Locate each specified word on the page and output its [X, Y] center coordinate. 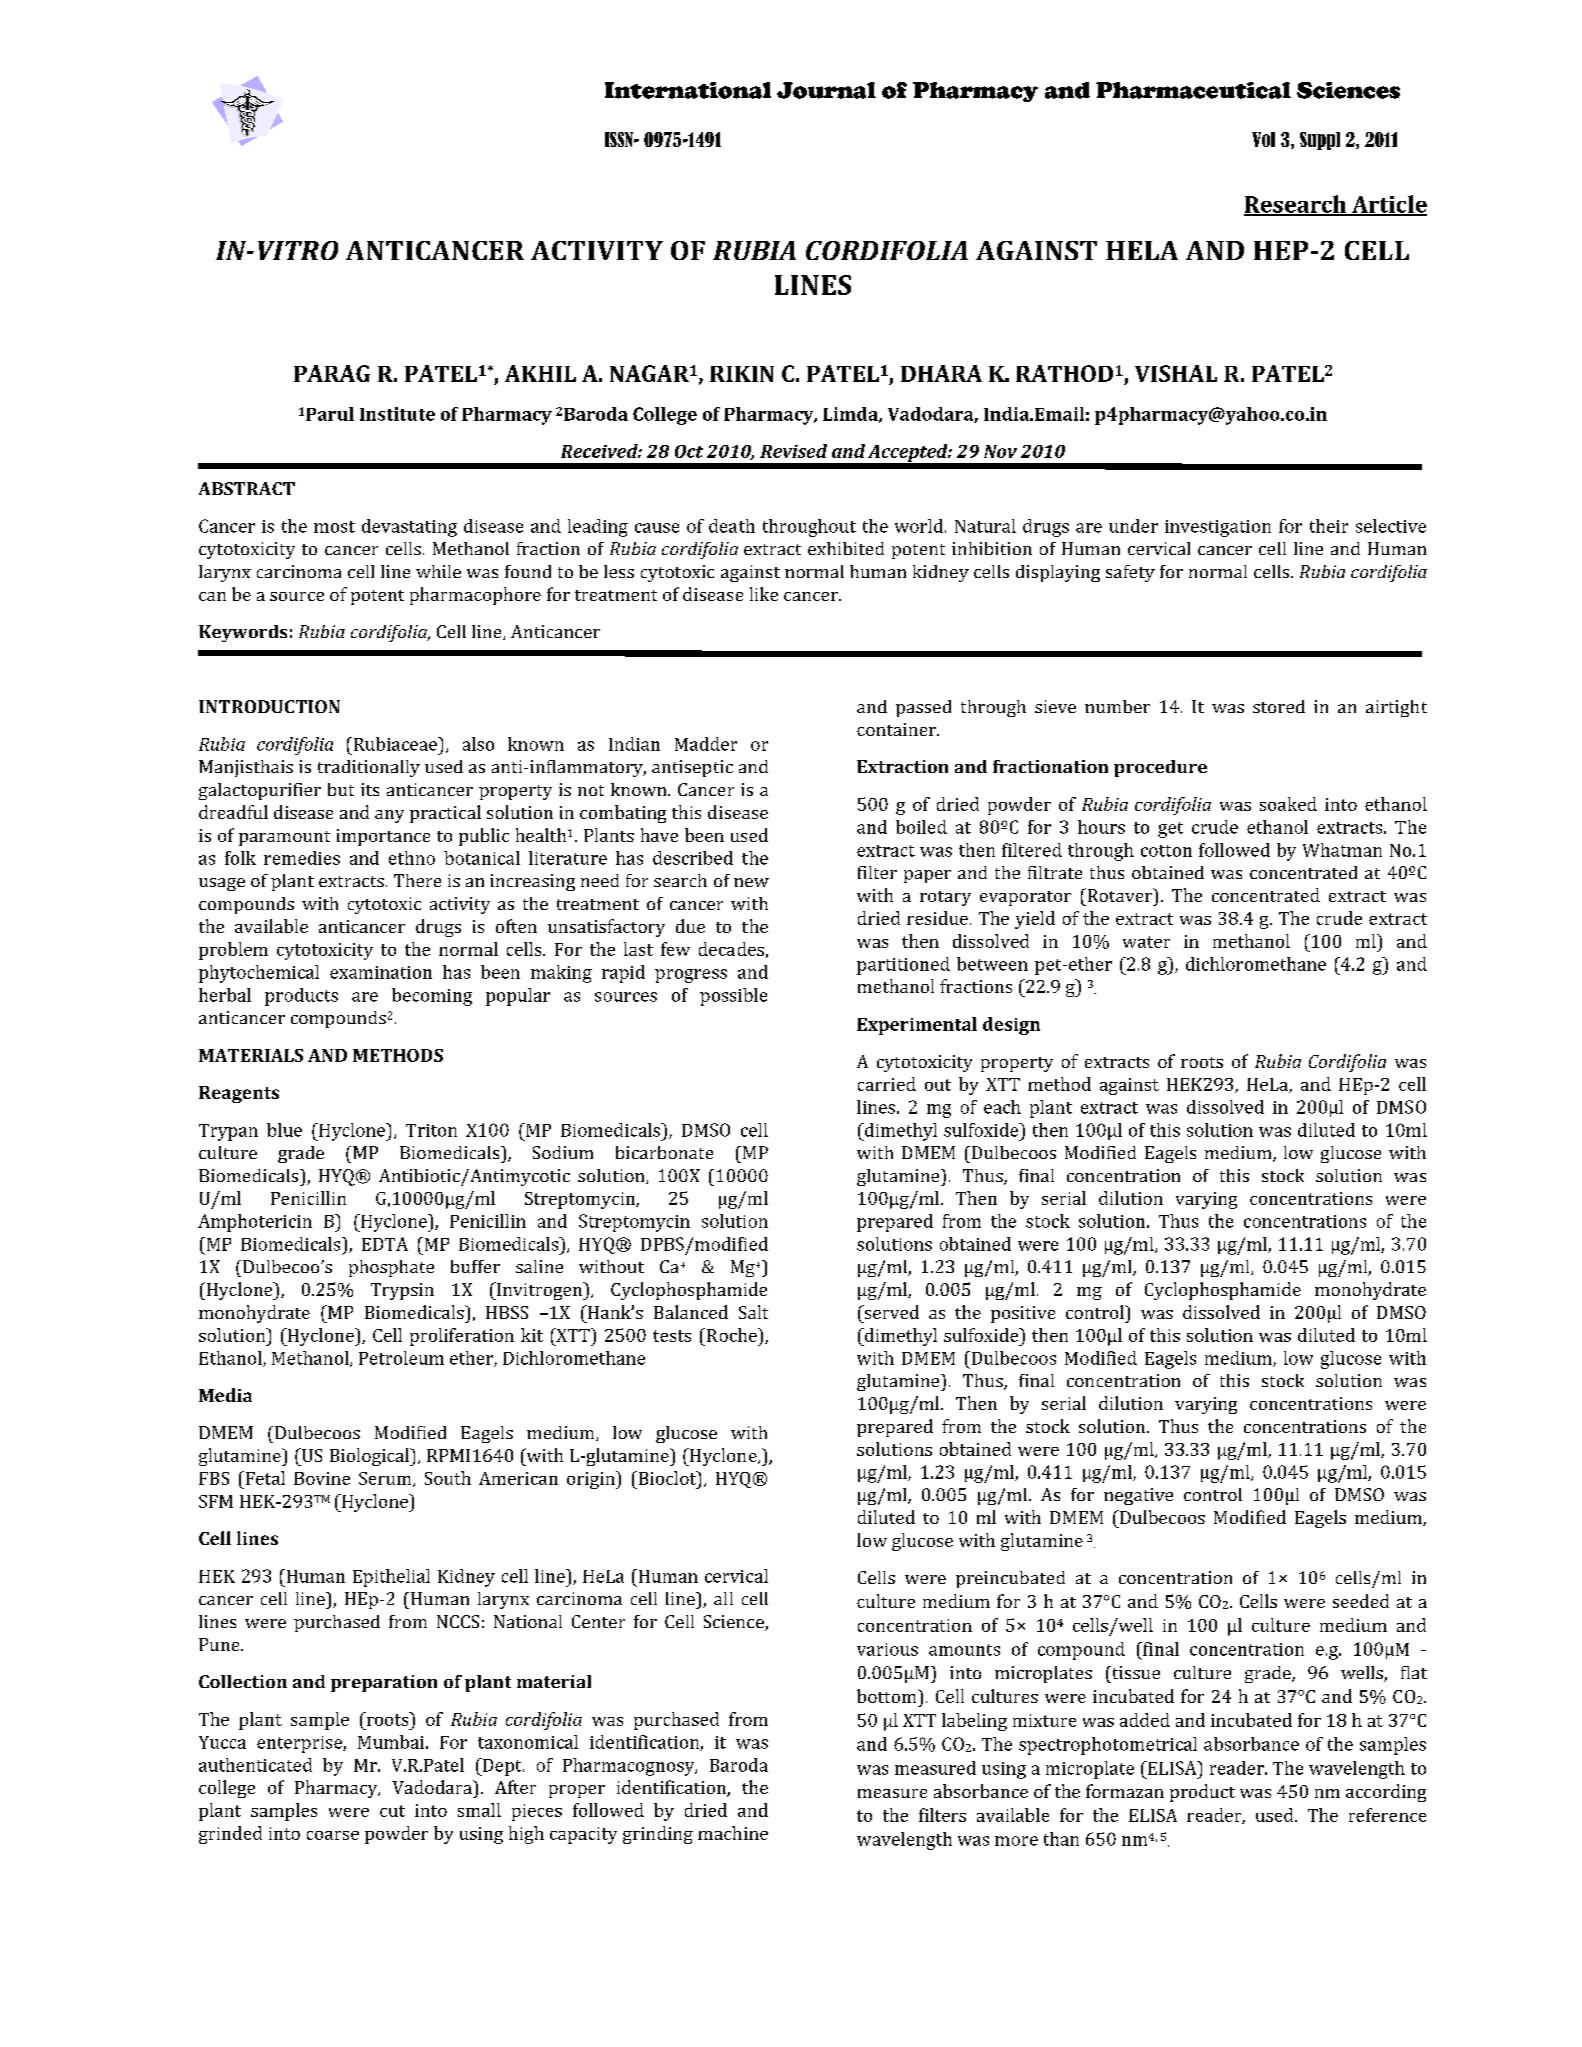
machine [733, 1833]
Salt [753, 1312]
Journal [826, 90]
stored [1279, 706]
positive [1023, 1314]
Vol [1263, 139]
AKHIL [540, 373]
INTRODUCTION [269, 706]
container [897, 729]
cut [392, 1811]
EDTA [385, 1244]
